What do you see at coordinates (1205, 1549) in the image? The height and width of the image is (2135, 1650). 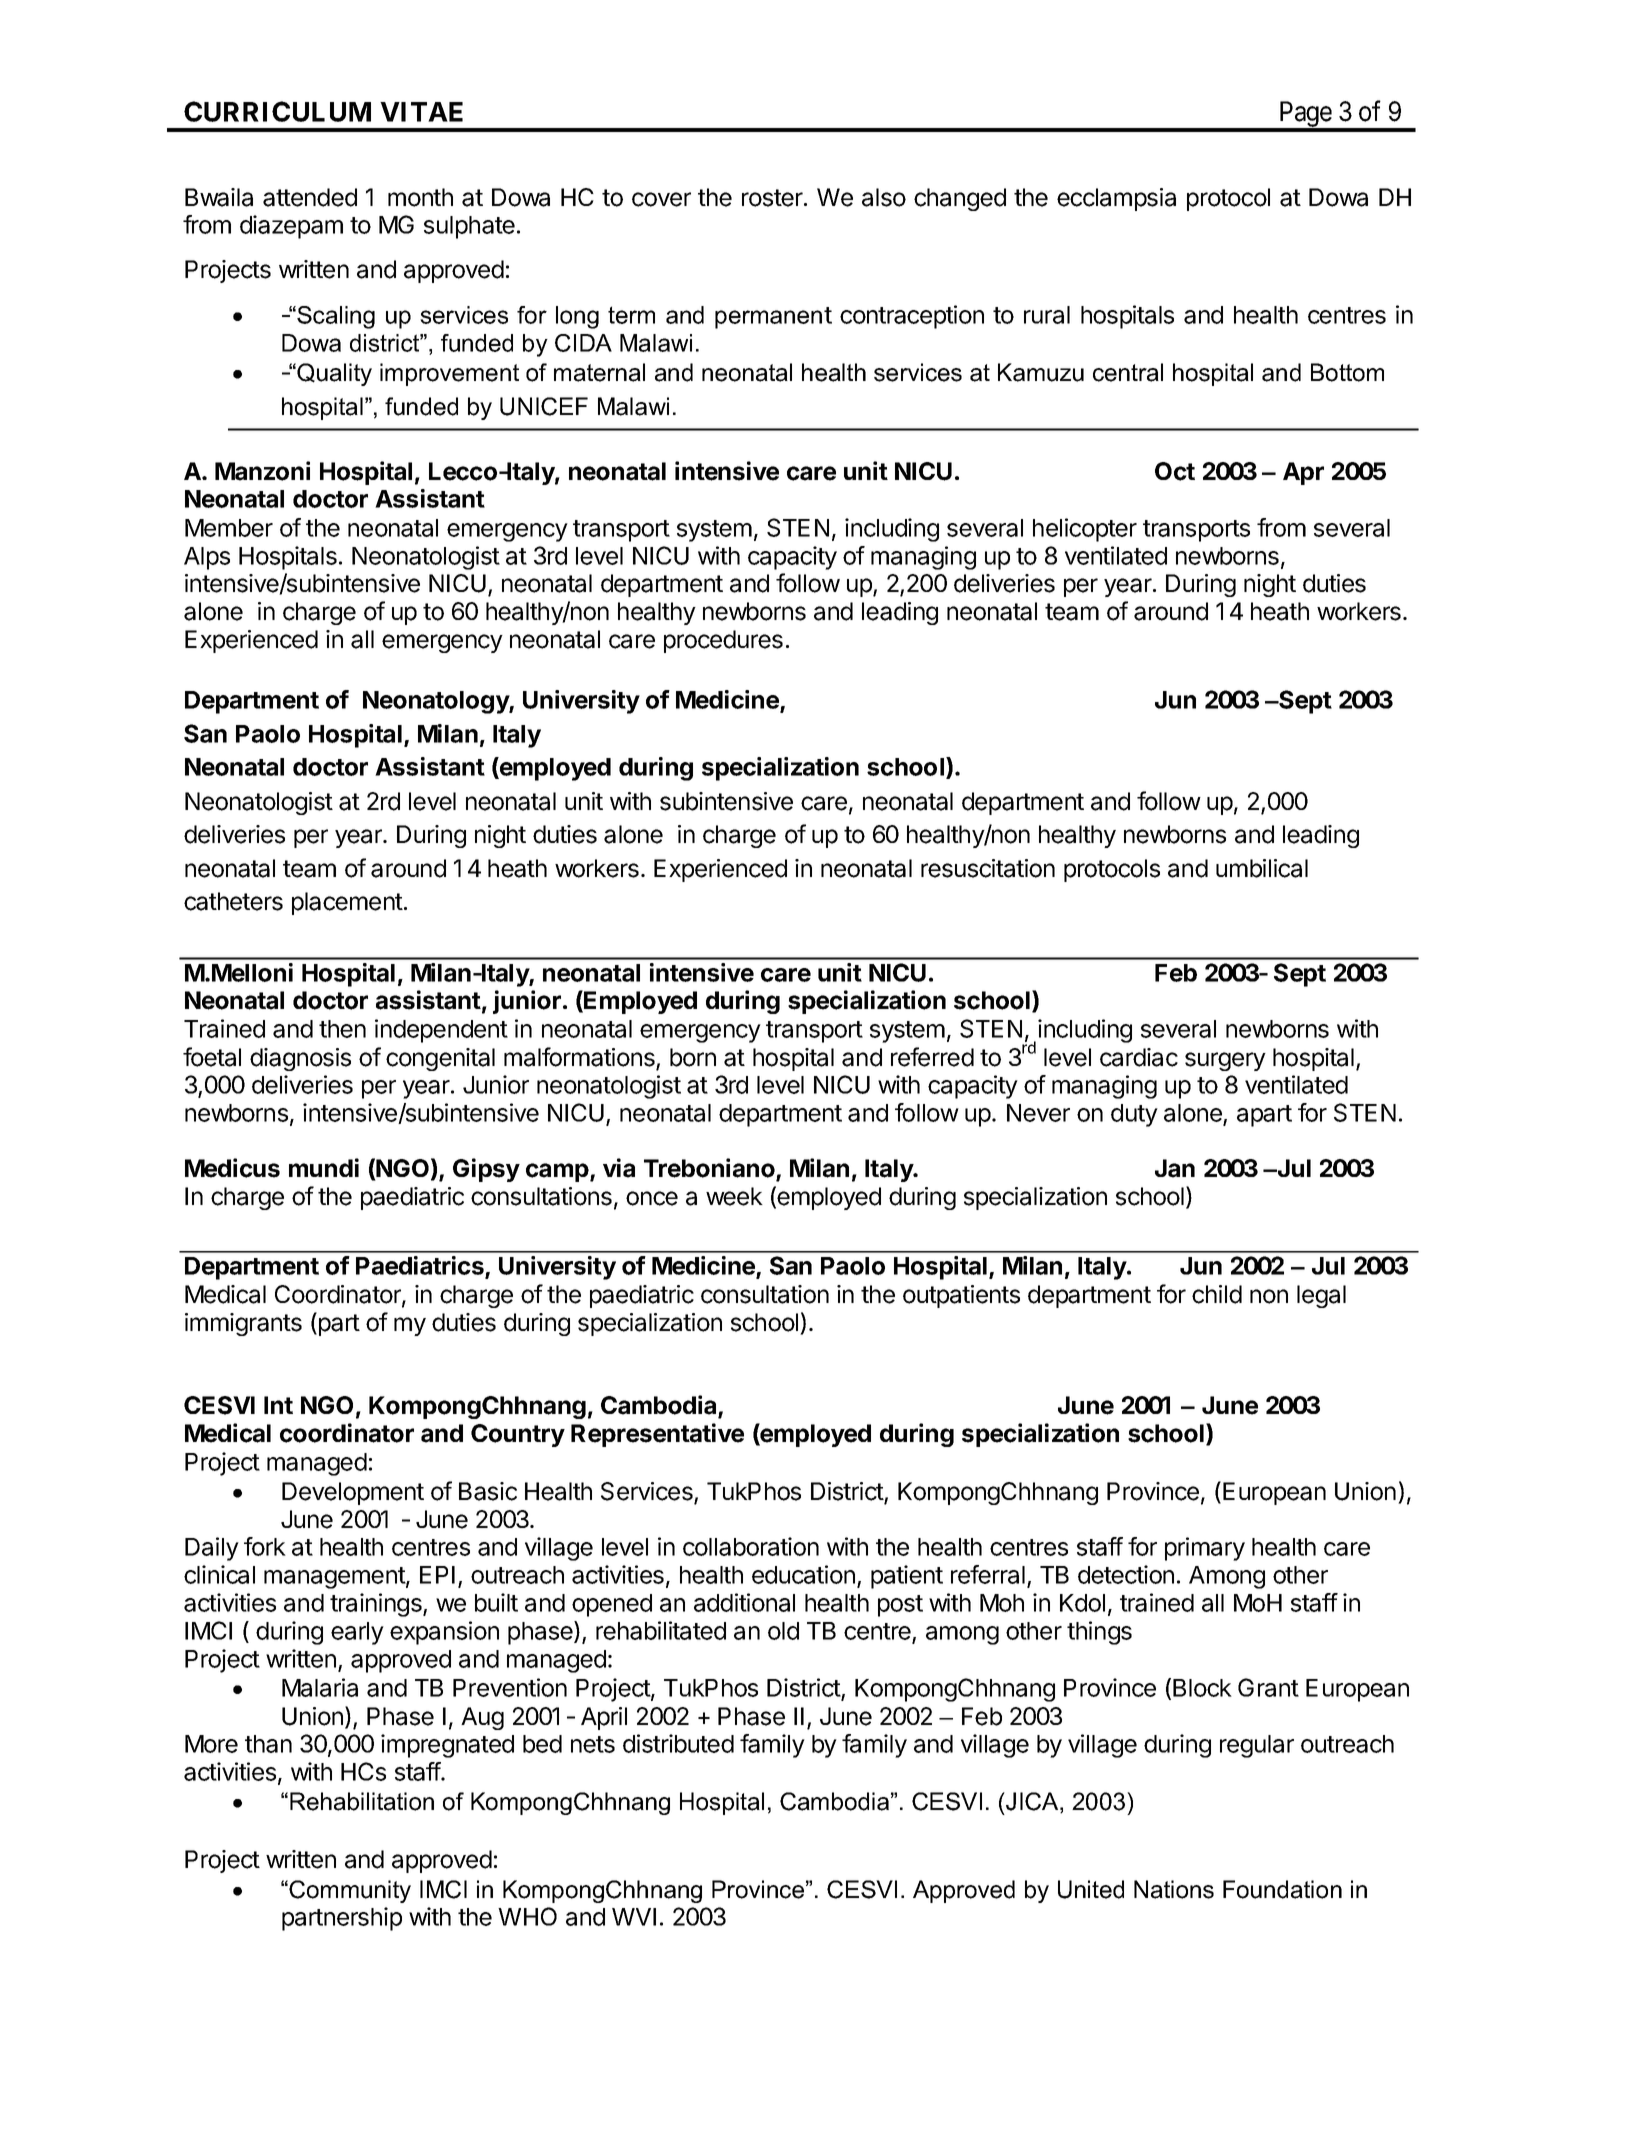 I see `primary` at bounding box center [1205, 1549].
